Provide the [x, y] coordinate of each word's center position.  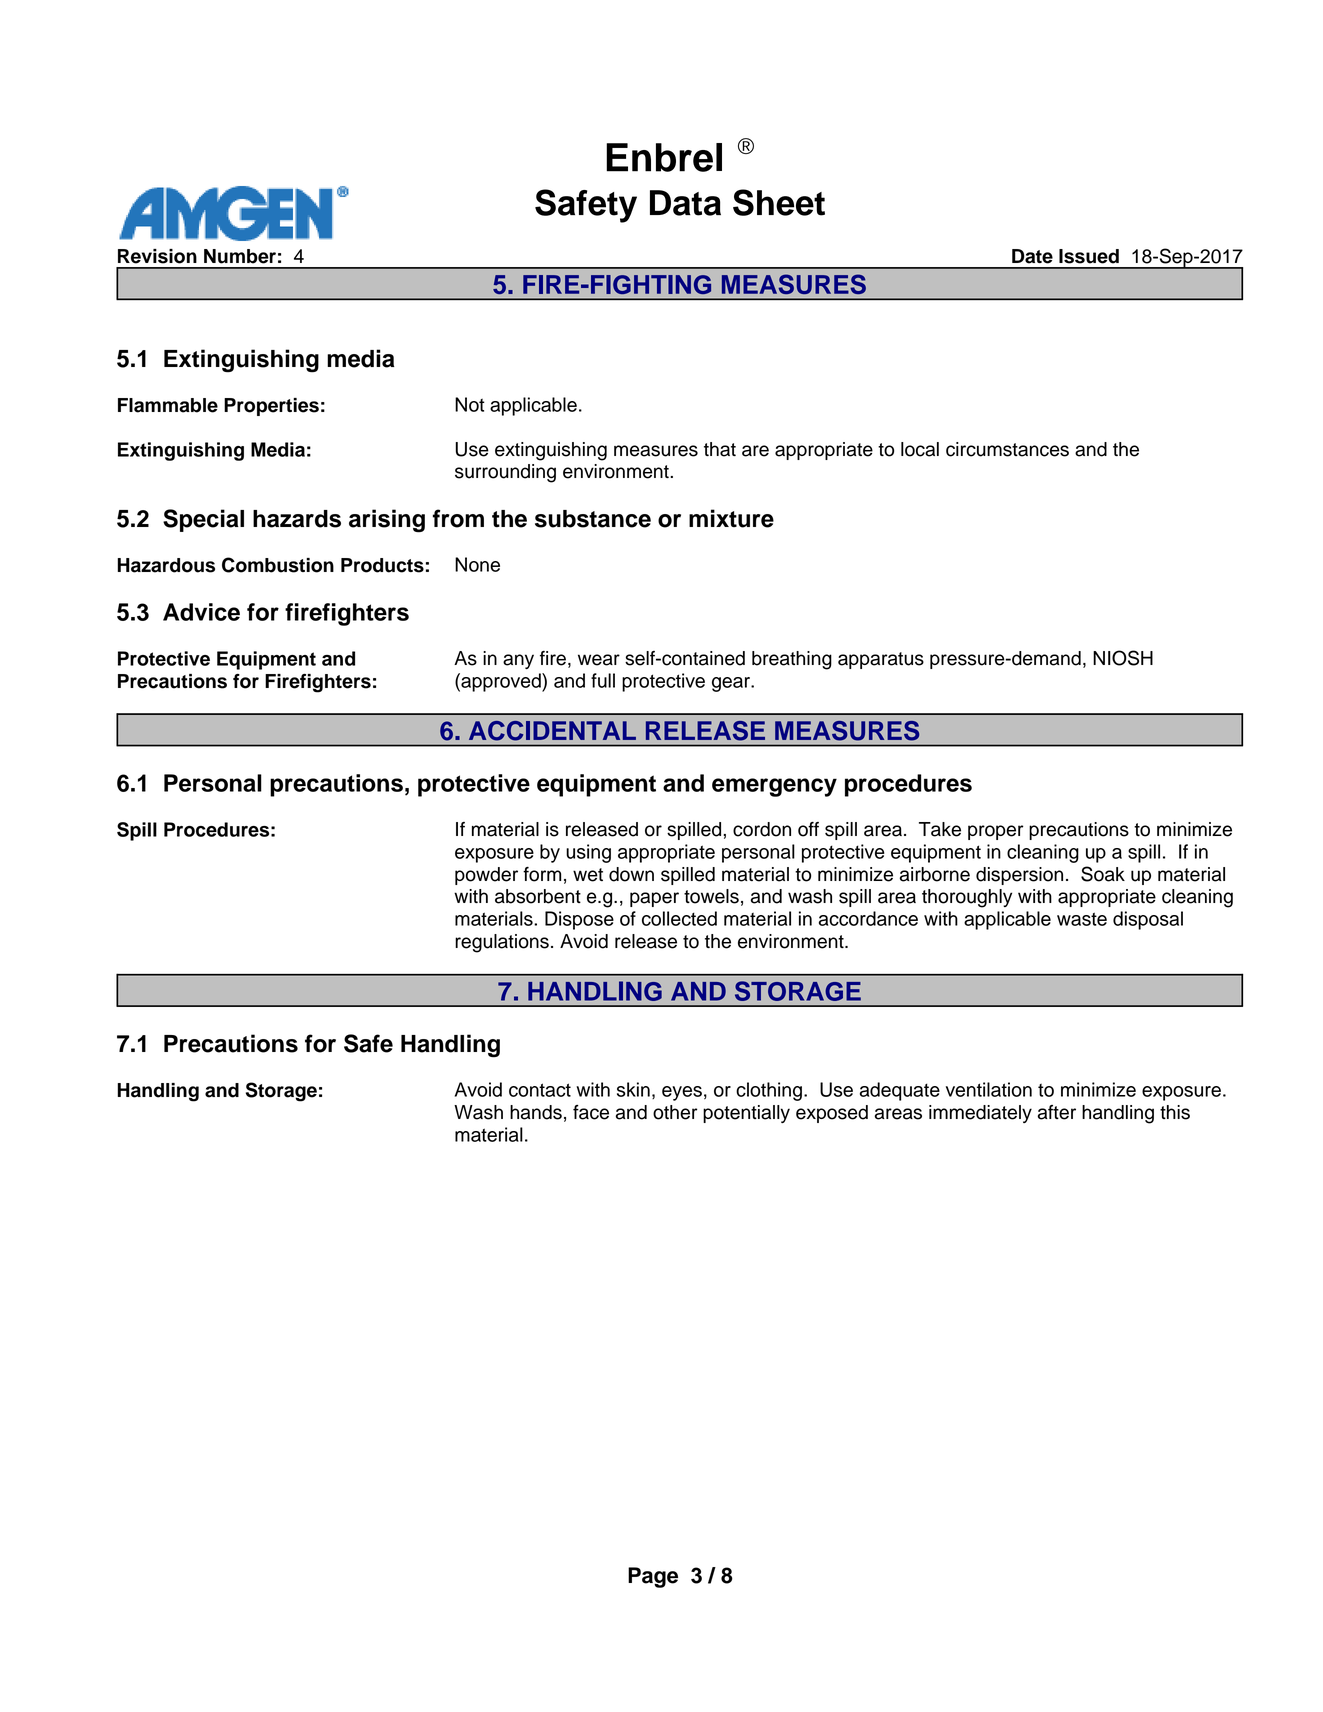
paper [654, 899]
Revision [157, 256]
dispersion [1019, 876]
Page [653, 1577]
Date [1032, 256]
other [675, 1112]
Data [685, 203]
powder [486, 876]
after [1057, 1112]
